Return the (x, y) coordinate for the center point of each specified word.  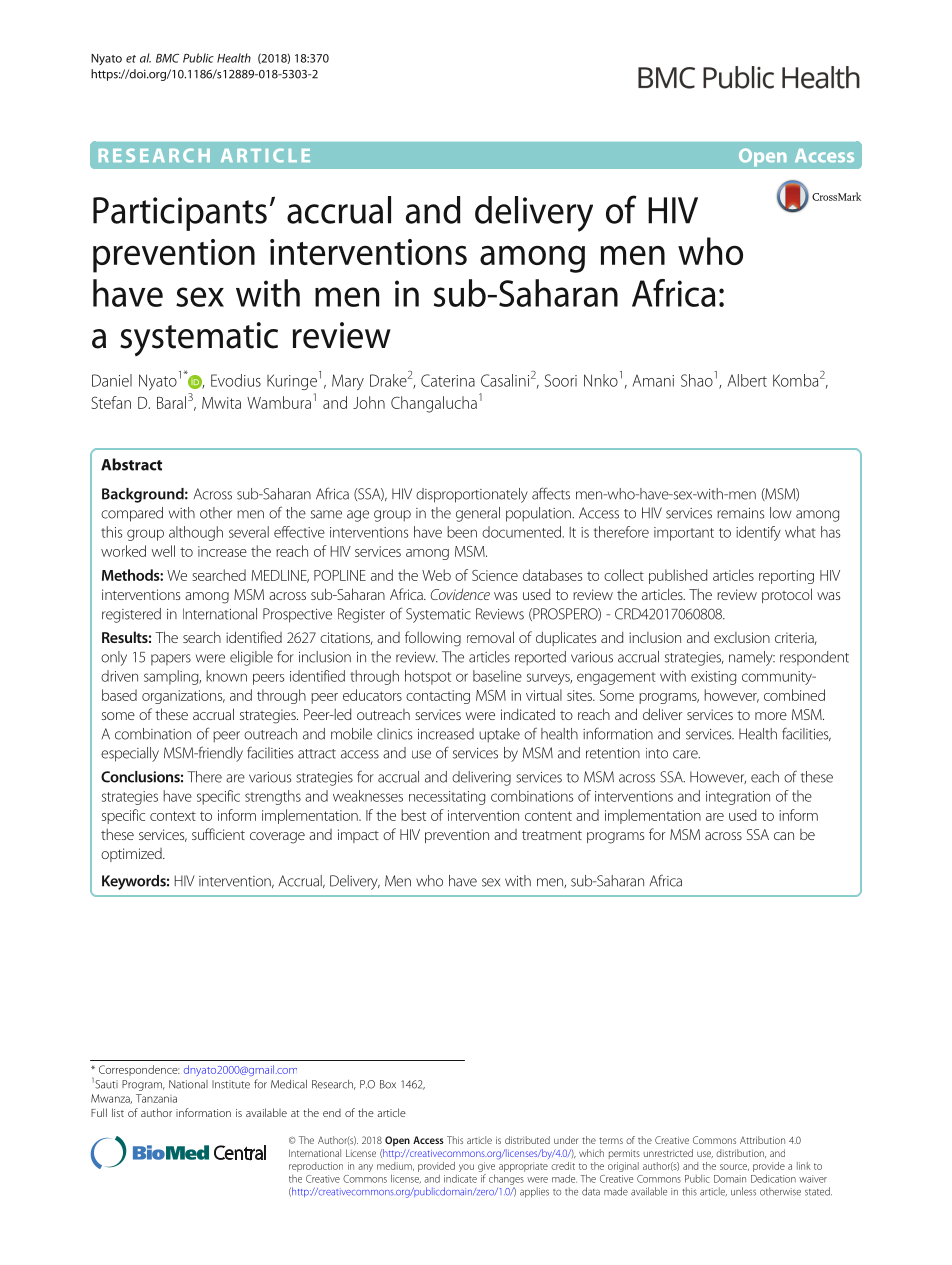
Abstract (131, 464)
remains (740, 513)
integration (738, 798)
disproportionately (472, 495)
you (466, 1168)
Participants (180, 214)
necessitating (447, 798)
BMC (167, 58)
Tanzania (156, 1098)
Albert (747, 380)
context (173, 816)
